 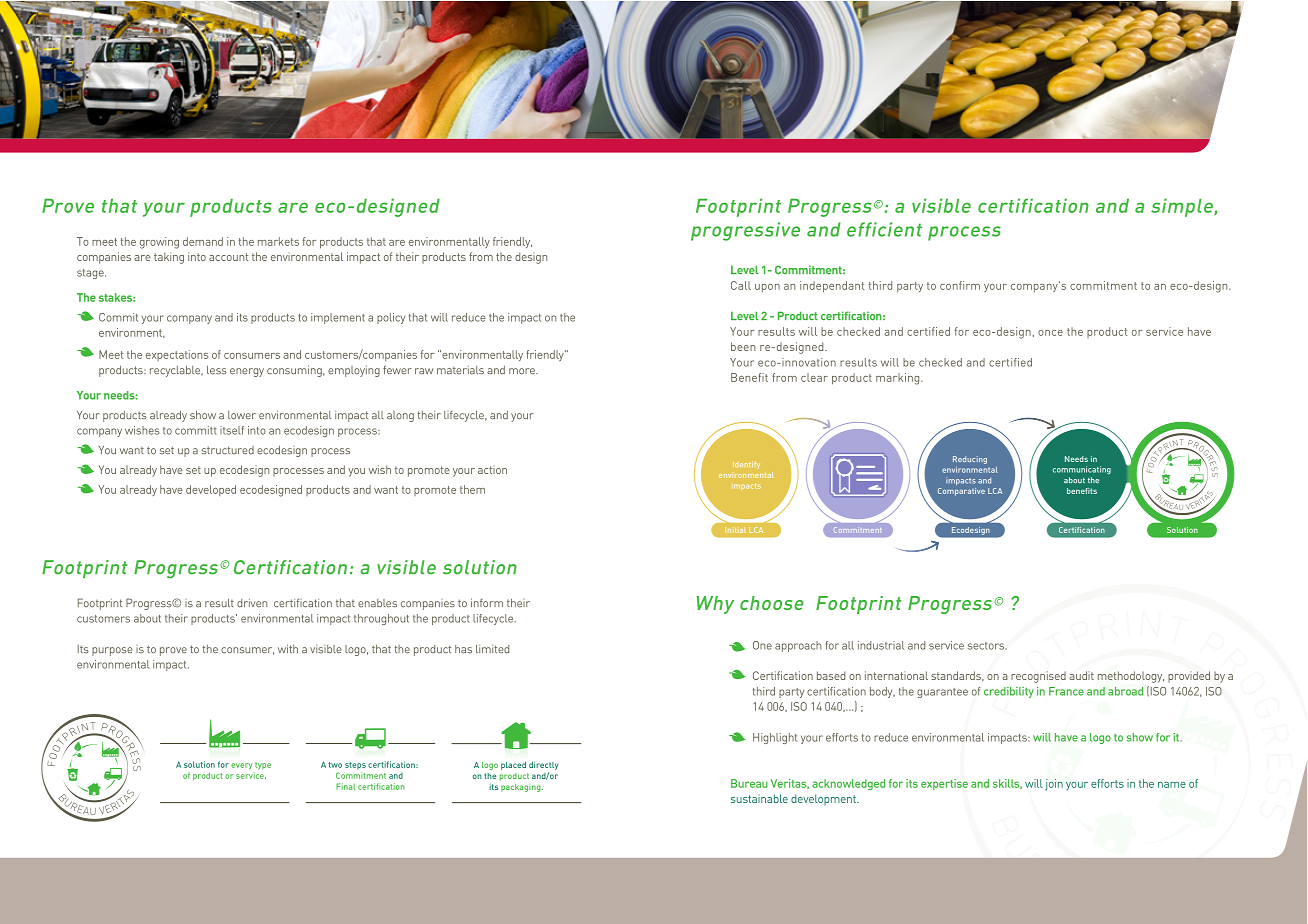 I want to click on every, so click(x=241, y=766).
